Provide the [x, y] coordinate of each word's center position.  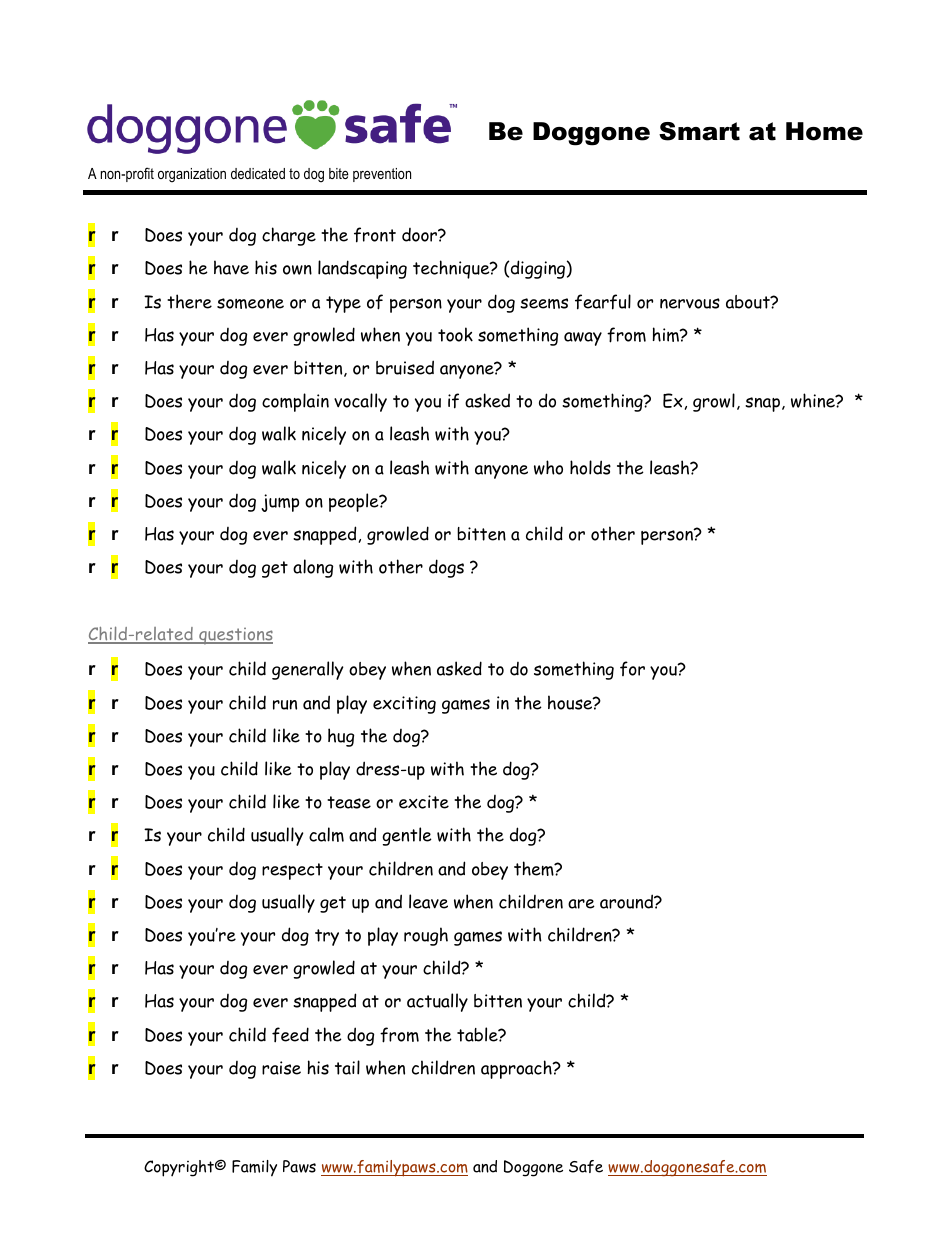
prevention [382, 175]
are [581, 904]
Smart [699, 131]
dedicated [258, 173]
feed [290, 1035]
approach [517, 1069]
